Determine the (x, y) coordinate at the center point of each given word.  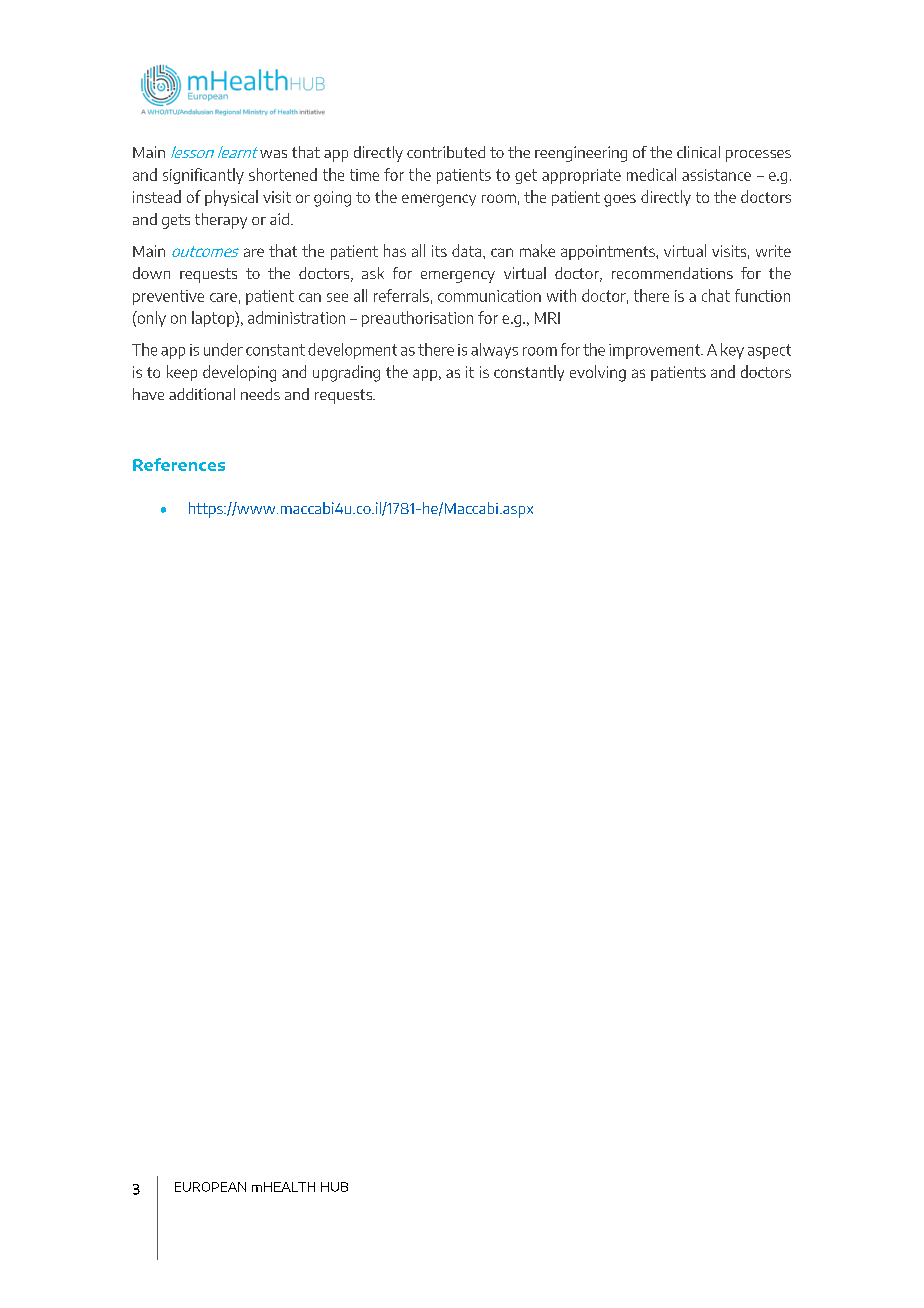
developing (239, 373)
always (494, 351)
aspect (769, 351)
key (732, 351)
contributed (446, 152)
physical (231, 198)
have (148, 394)
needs (260, 394)
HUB (334, 1187)
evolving (598, 373)
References (179, 464)
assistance (716, 175)
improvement (656, 351)
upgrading (346, 373)
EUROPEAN (210, 1187)
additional (202, 394)
